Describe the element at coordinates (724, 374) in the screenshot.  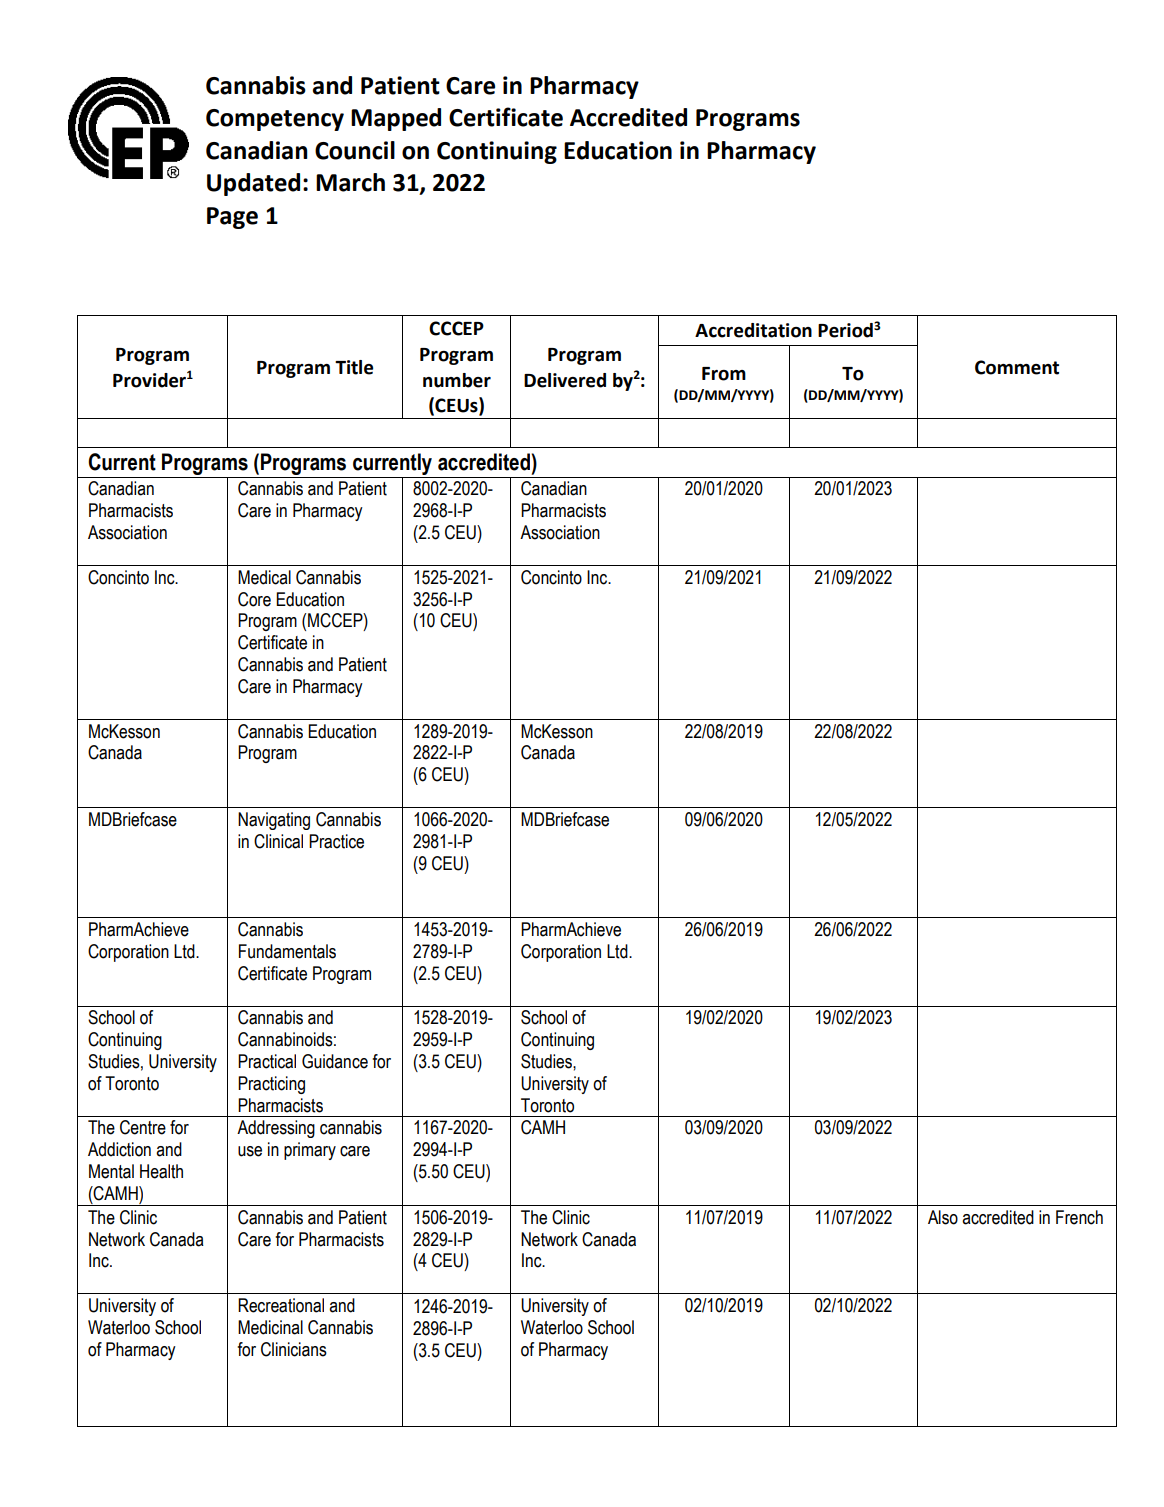
I see `From` at that location.
